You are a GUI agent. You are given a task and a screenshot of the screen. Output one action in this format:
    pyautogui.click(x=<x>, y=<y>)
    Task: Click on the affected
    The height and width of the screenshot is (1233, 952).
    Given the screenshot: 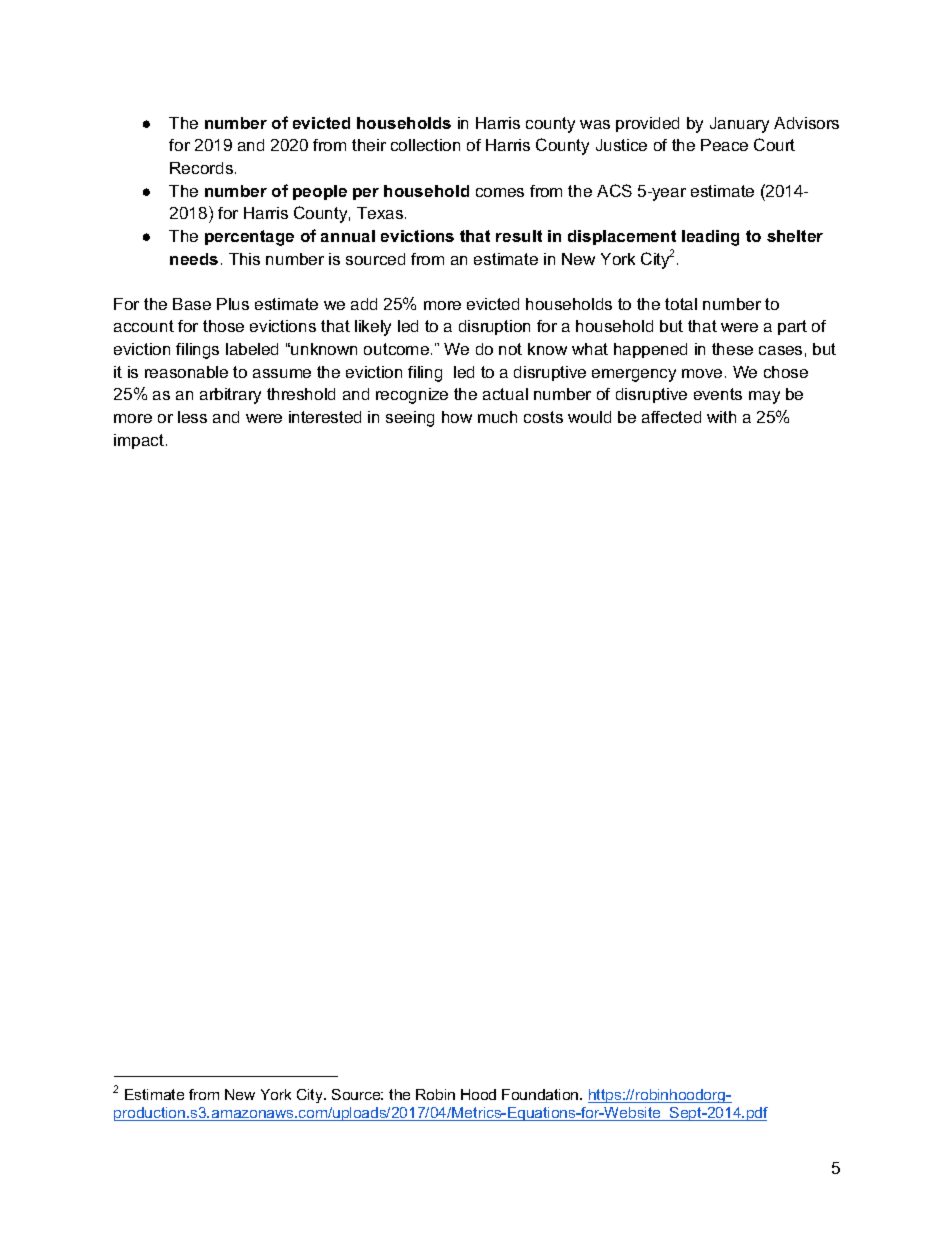 What is the action you would take?
    pyautogui.click(x=671, y=417)
